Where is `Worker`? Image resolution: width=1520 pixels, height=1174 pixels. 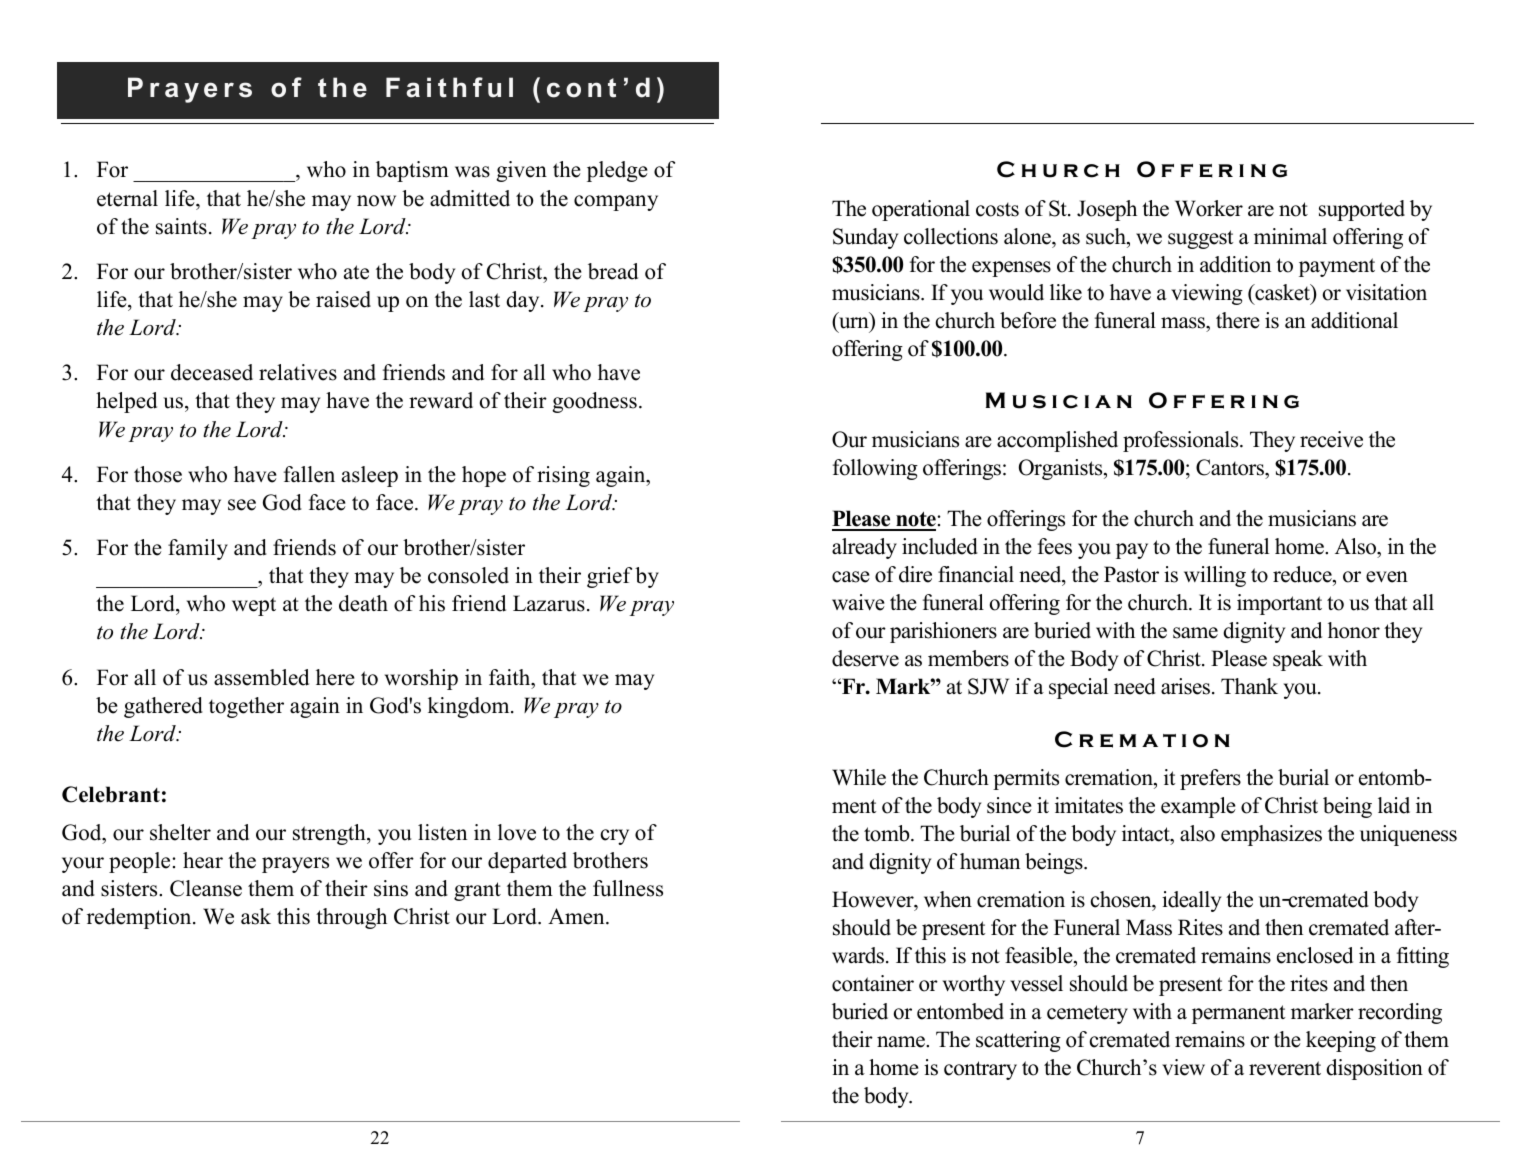 Worker is located at coordinates (1209, 208).
